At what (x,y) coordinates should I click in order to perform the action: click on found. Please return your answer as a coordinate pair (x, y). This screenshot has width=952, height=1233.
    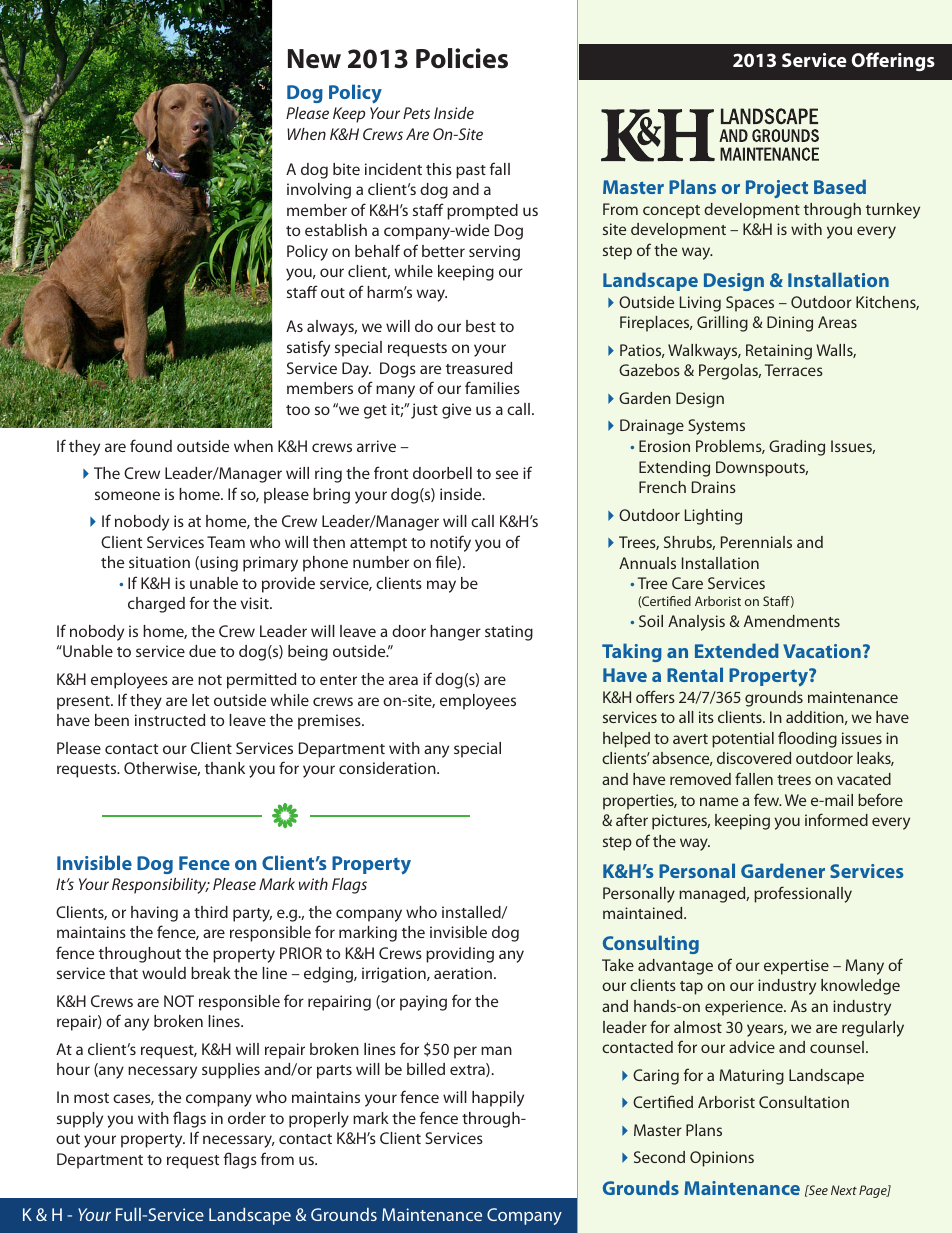
    Looking at the image, I should click on (151, 445).
